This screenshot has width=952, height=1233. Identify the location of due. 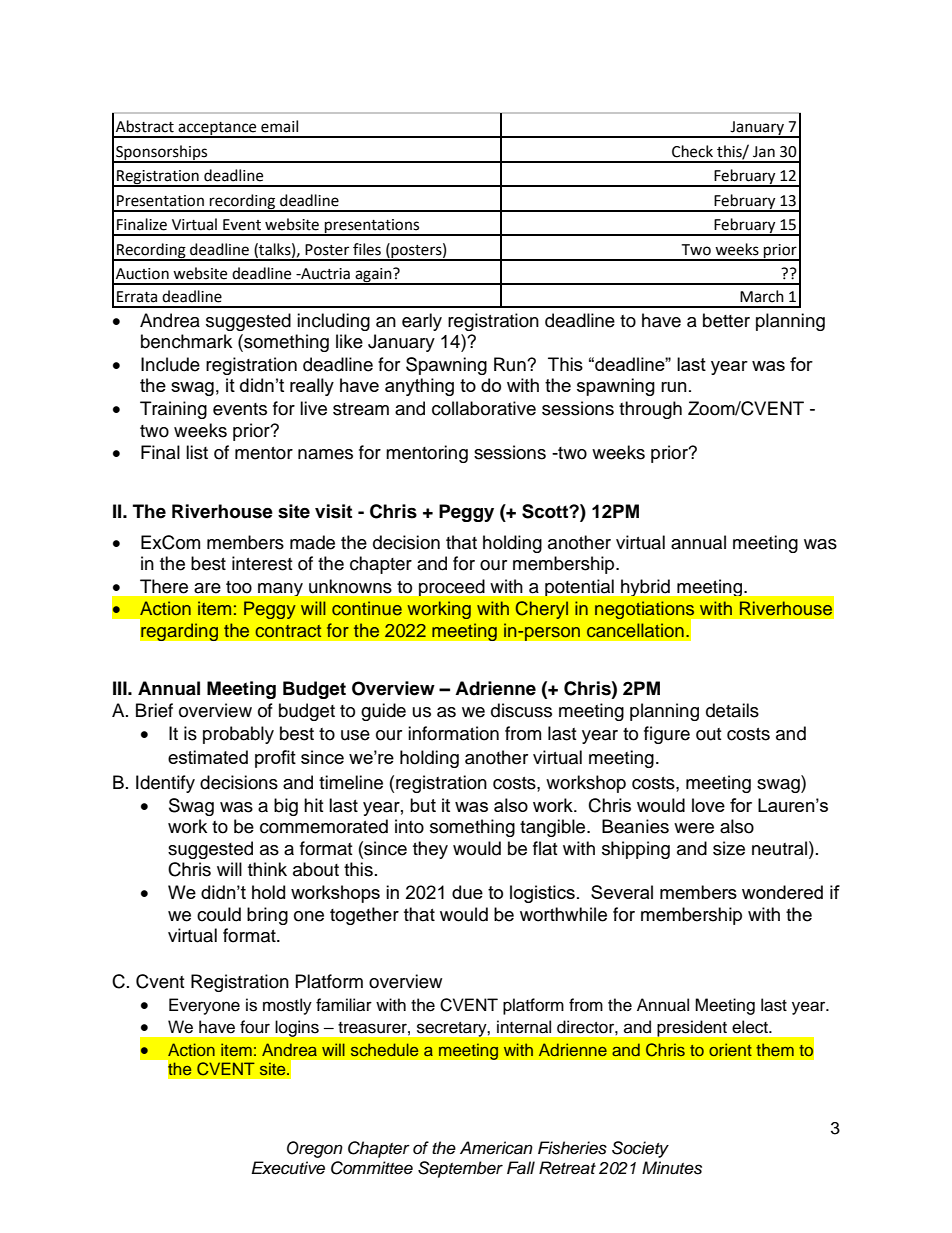
(467, 892).
